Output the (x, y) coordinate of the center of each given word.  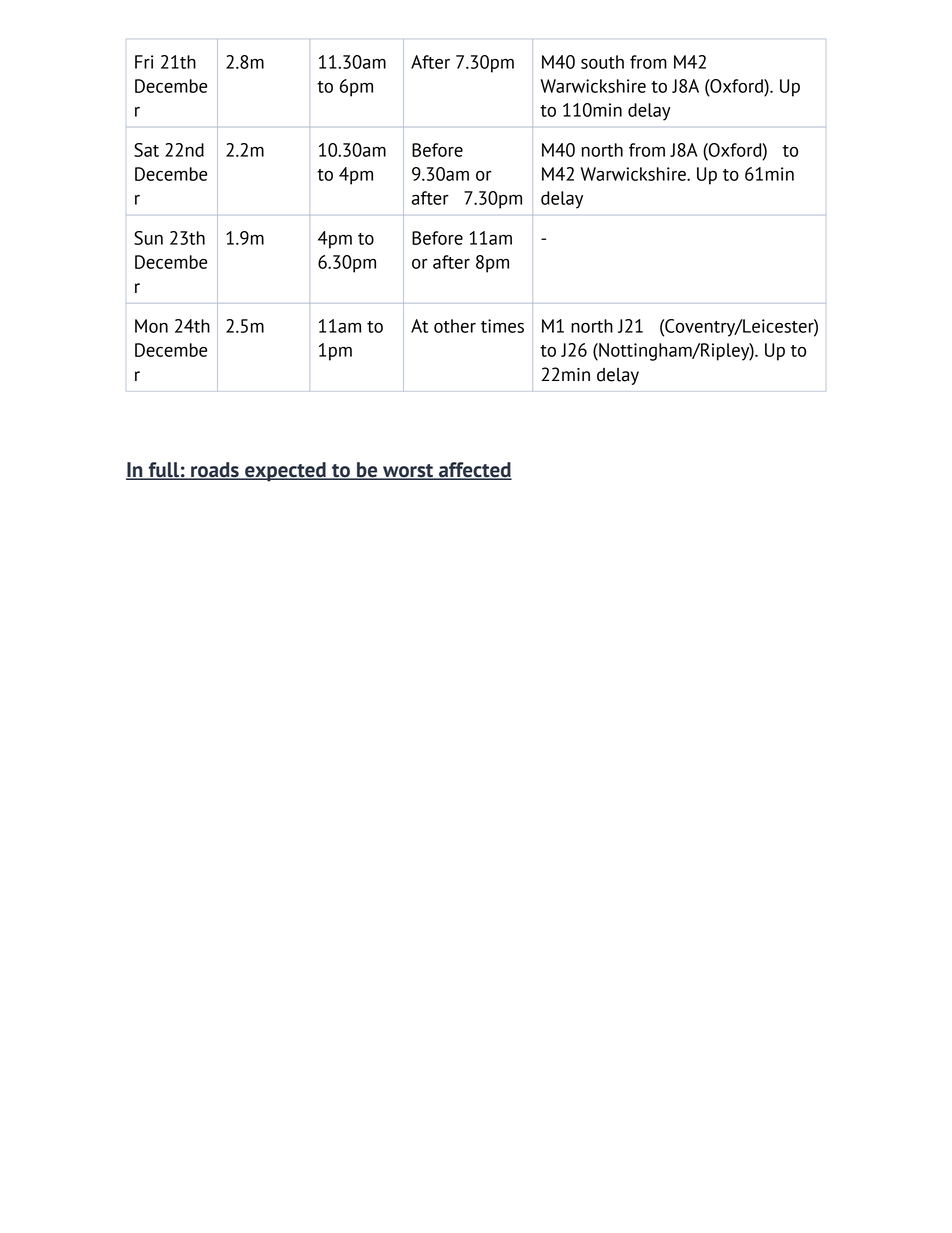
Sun (148, 238)
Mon (151, 326)
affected (474, 471)
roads (215, 471)
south (602, 62)
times (502, 326)
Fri (144, 62)
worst (408, 472)
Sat (146, 150)
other (455, 326)
